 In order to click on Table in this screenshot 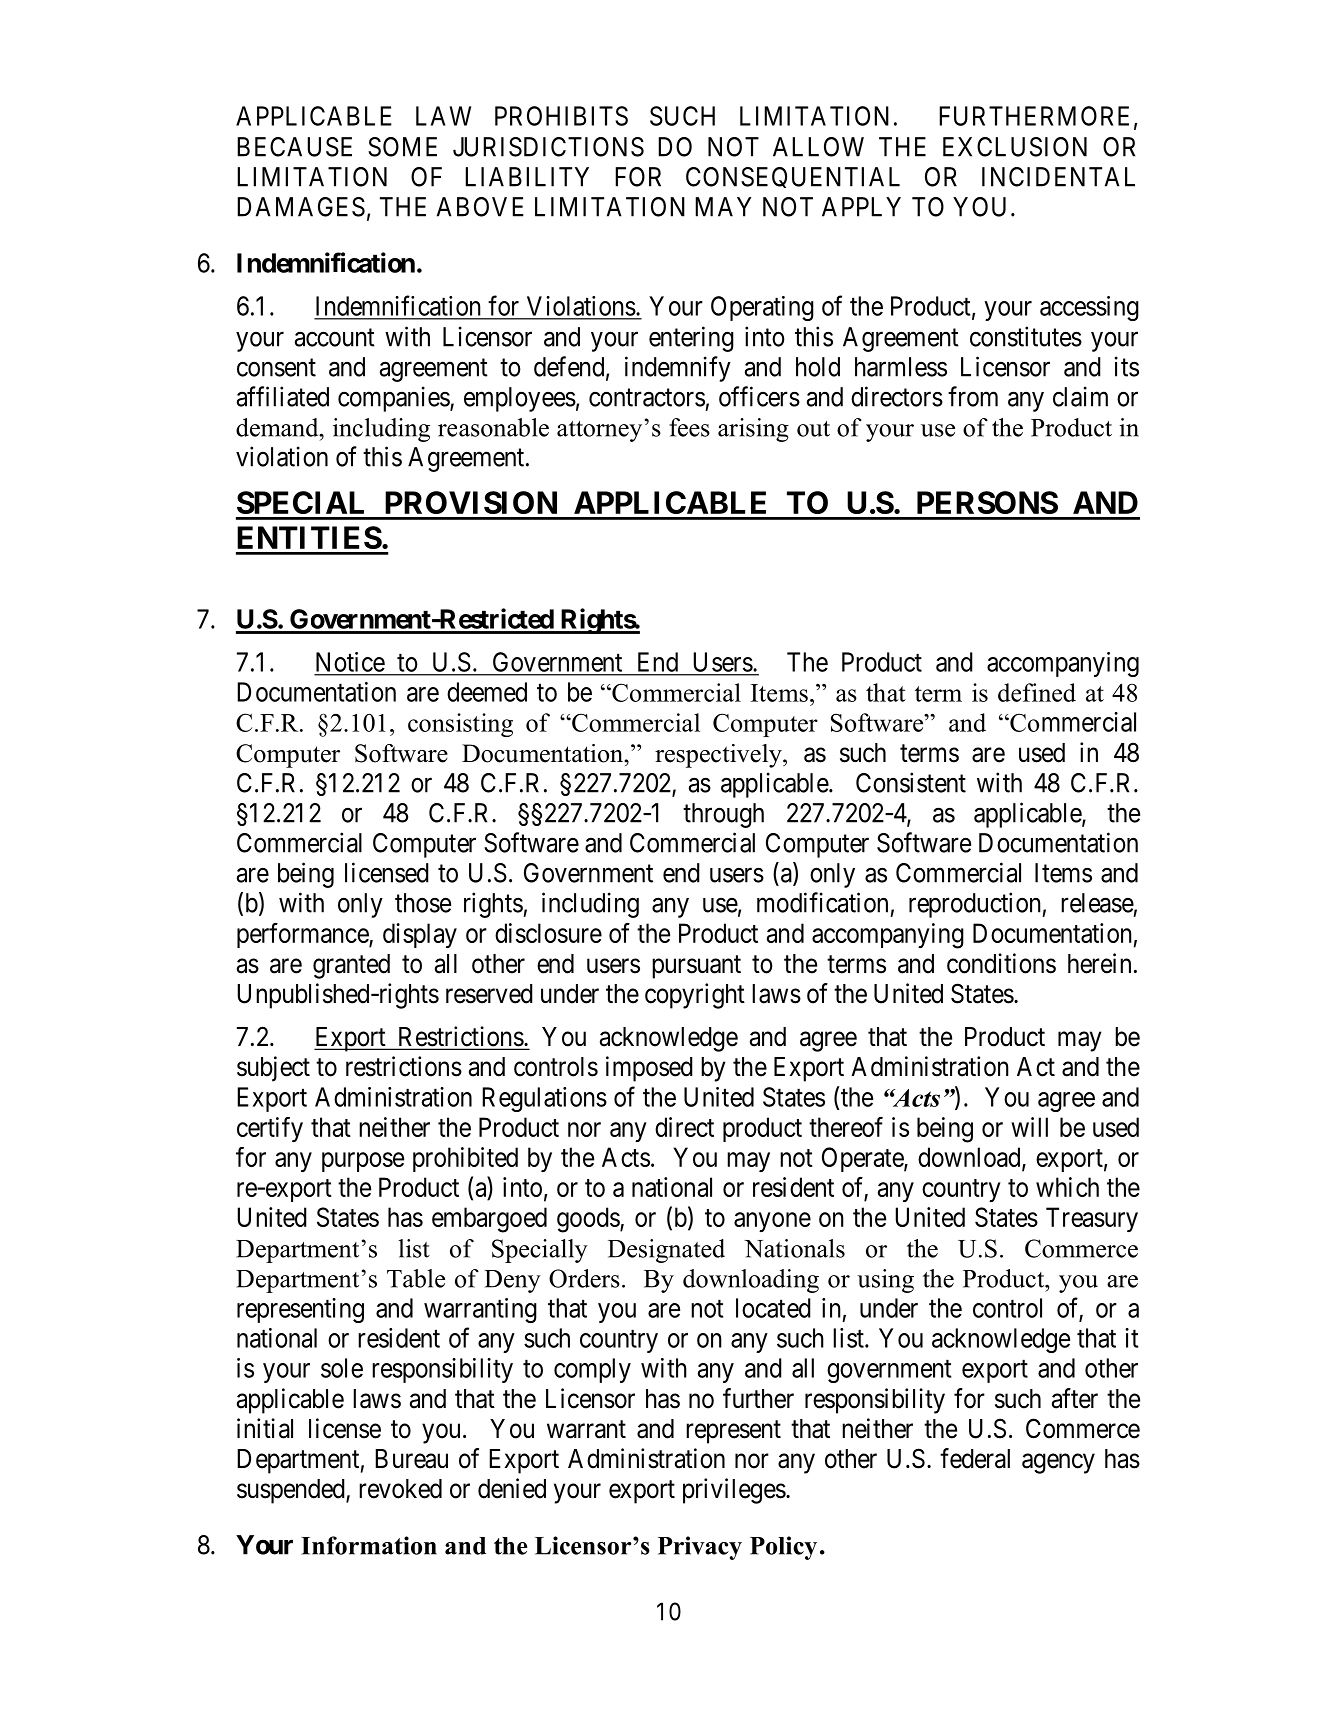, I will do `click(416, 1278)`.
